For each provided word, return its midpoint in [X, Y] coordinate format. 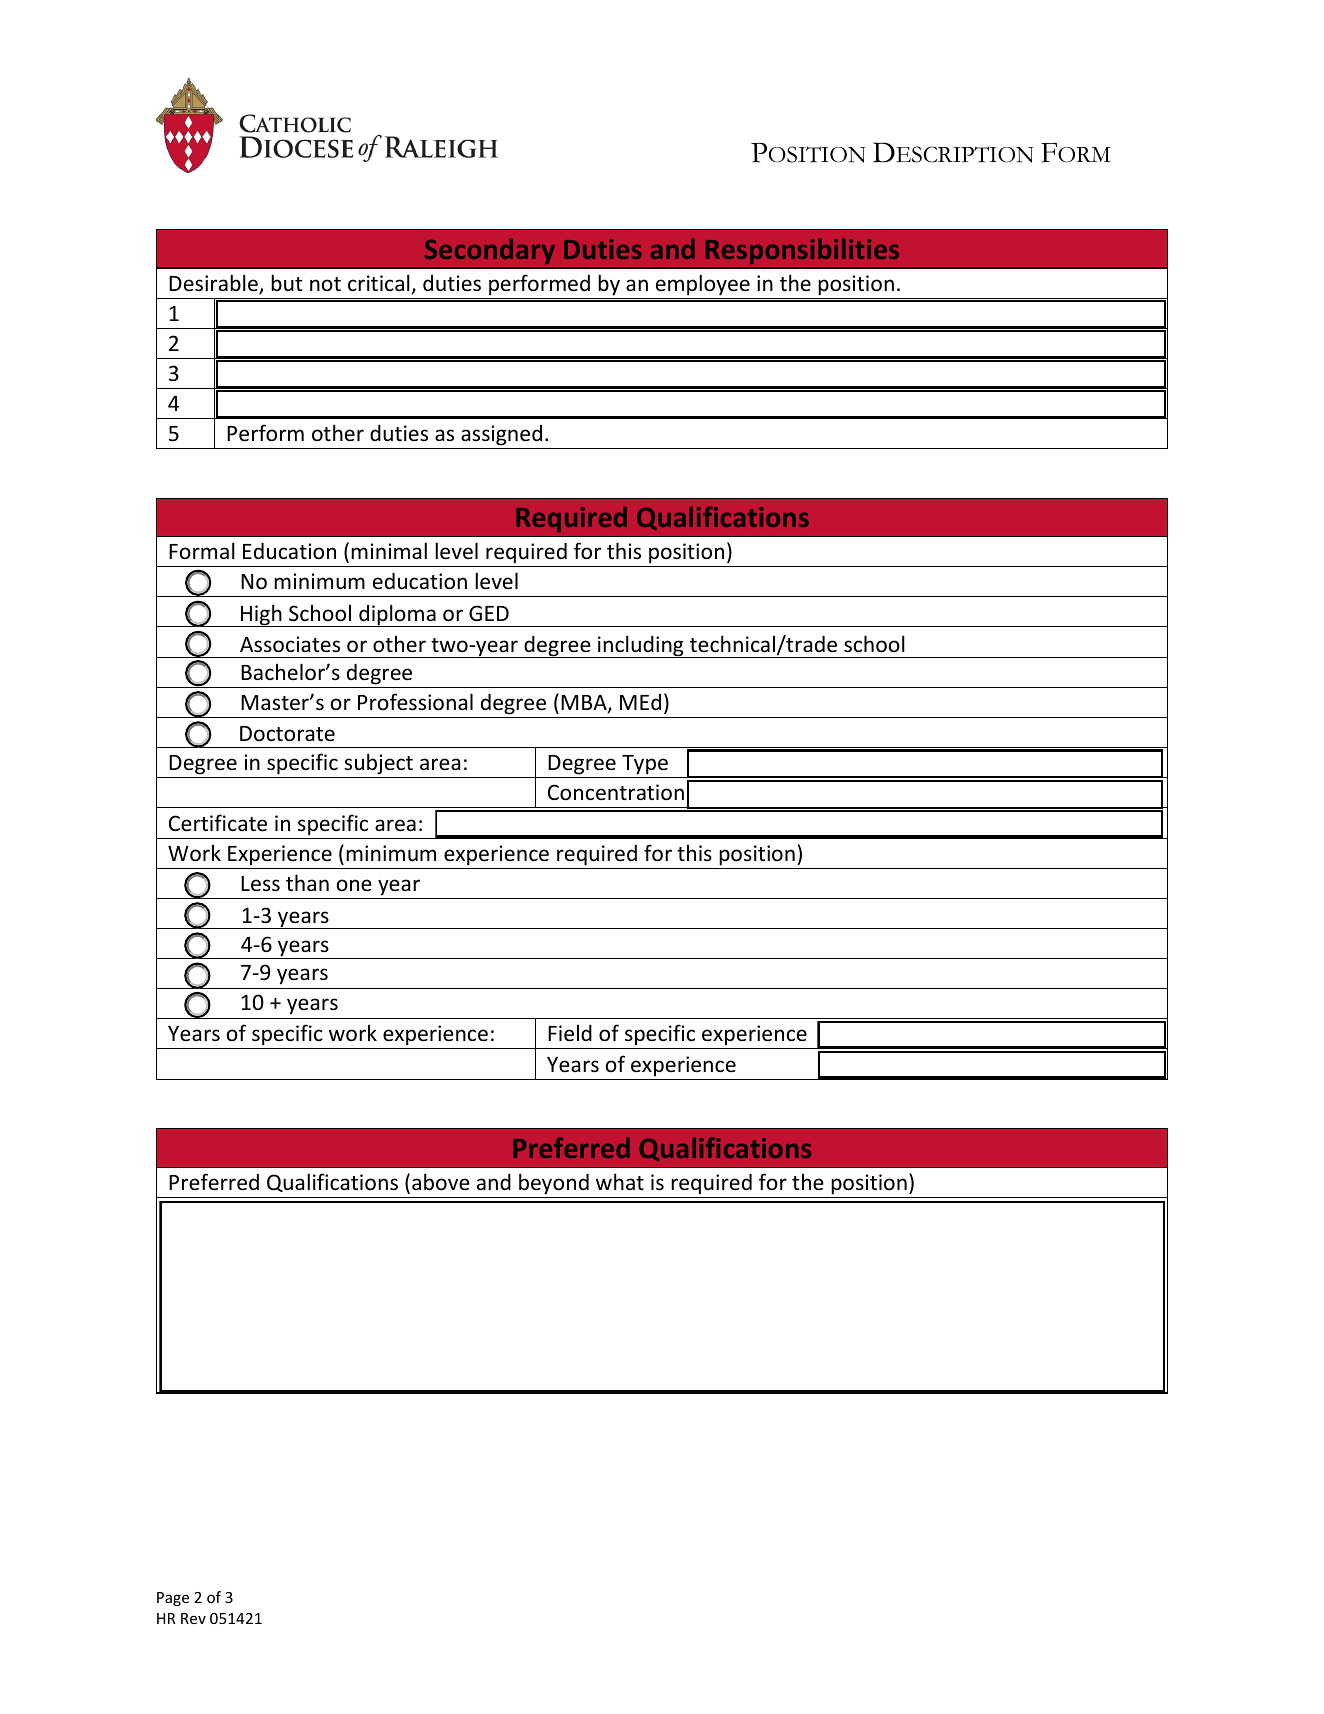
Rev [193, 1618]
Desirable [214, 284]
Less [260, 884]
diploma [397, 615]
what [620, 1181]
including [641, 646]
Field [570, 1033]
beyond [554, 1184]
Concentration [616, 792]
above [441, 1182]
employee [703, 285]
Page [173, 1599]
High [261, 615]
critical [380, 284]
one [354, 885]
